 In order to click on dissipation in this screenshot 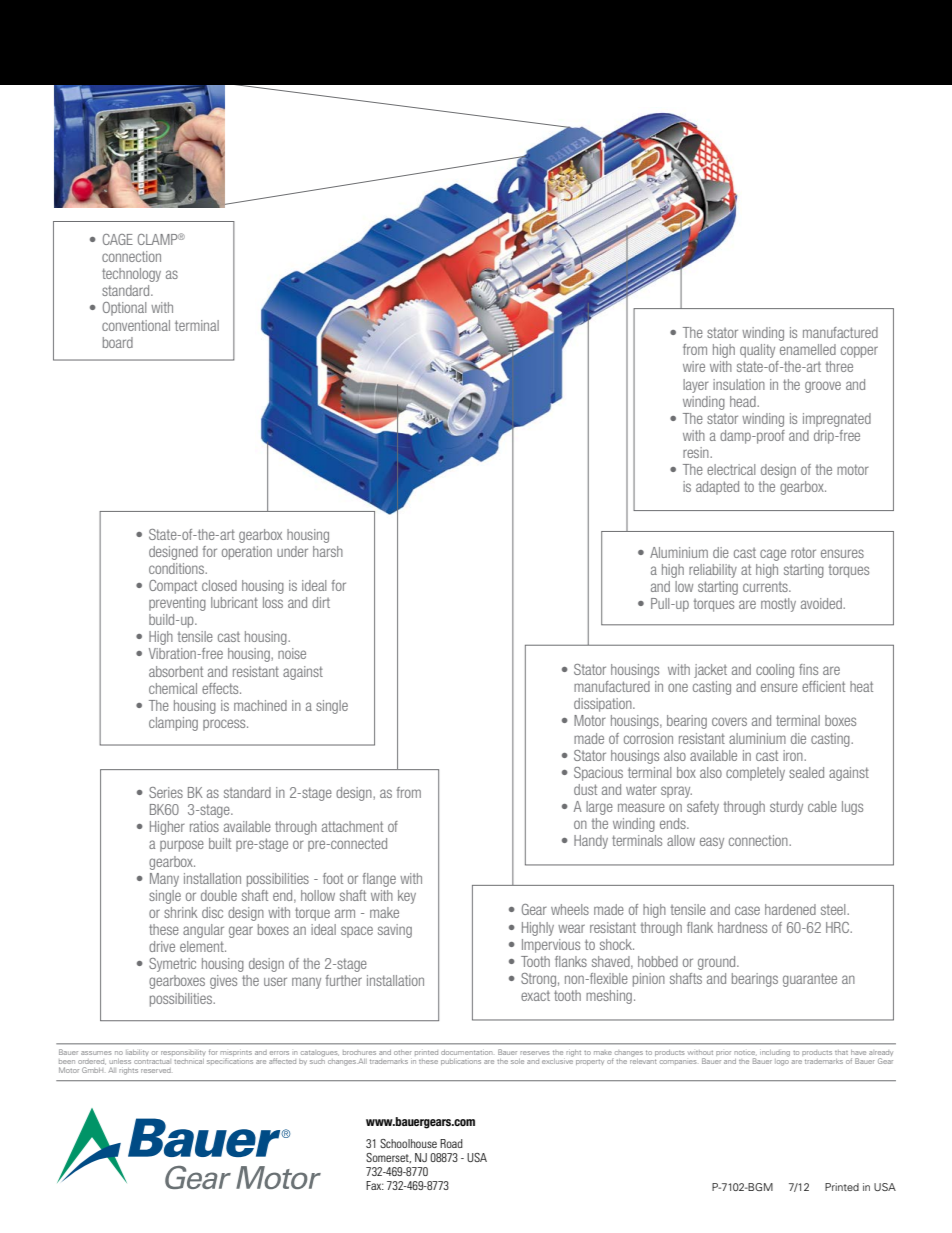, I will do `click(604, 705)`.
